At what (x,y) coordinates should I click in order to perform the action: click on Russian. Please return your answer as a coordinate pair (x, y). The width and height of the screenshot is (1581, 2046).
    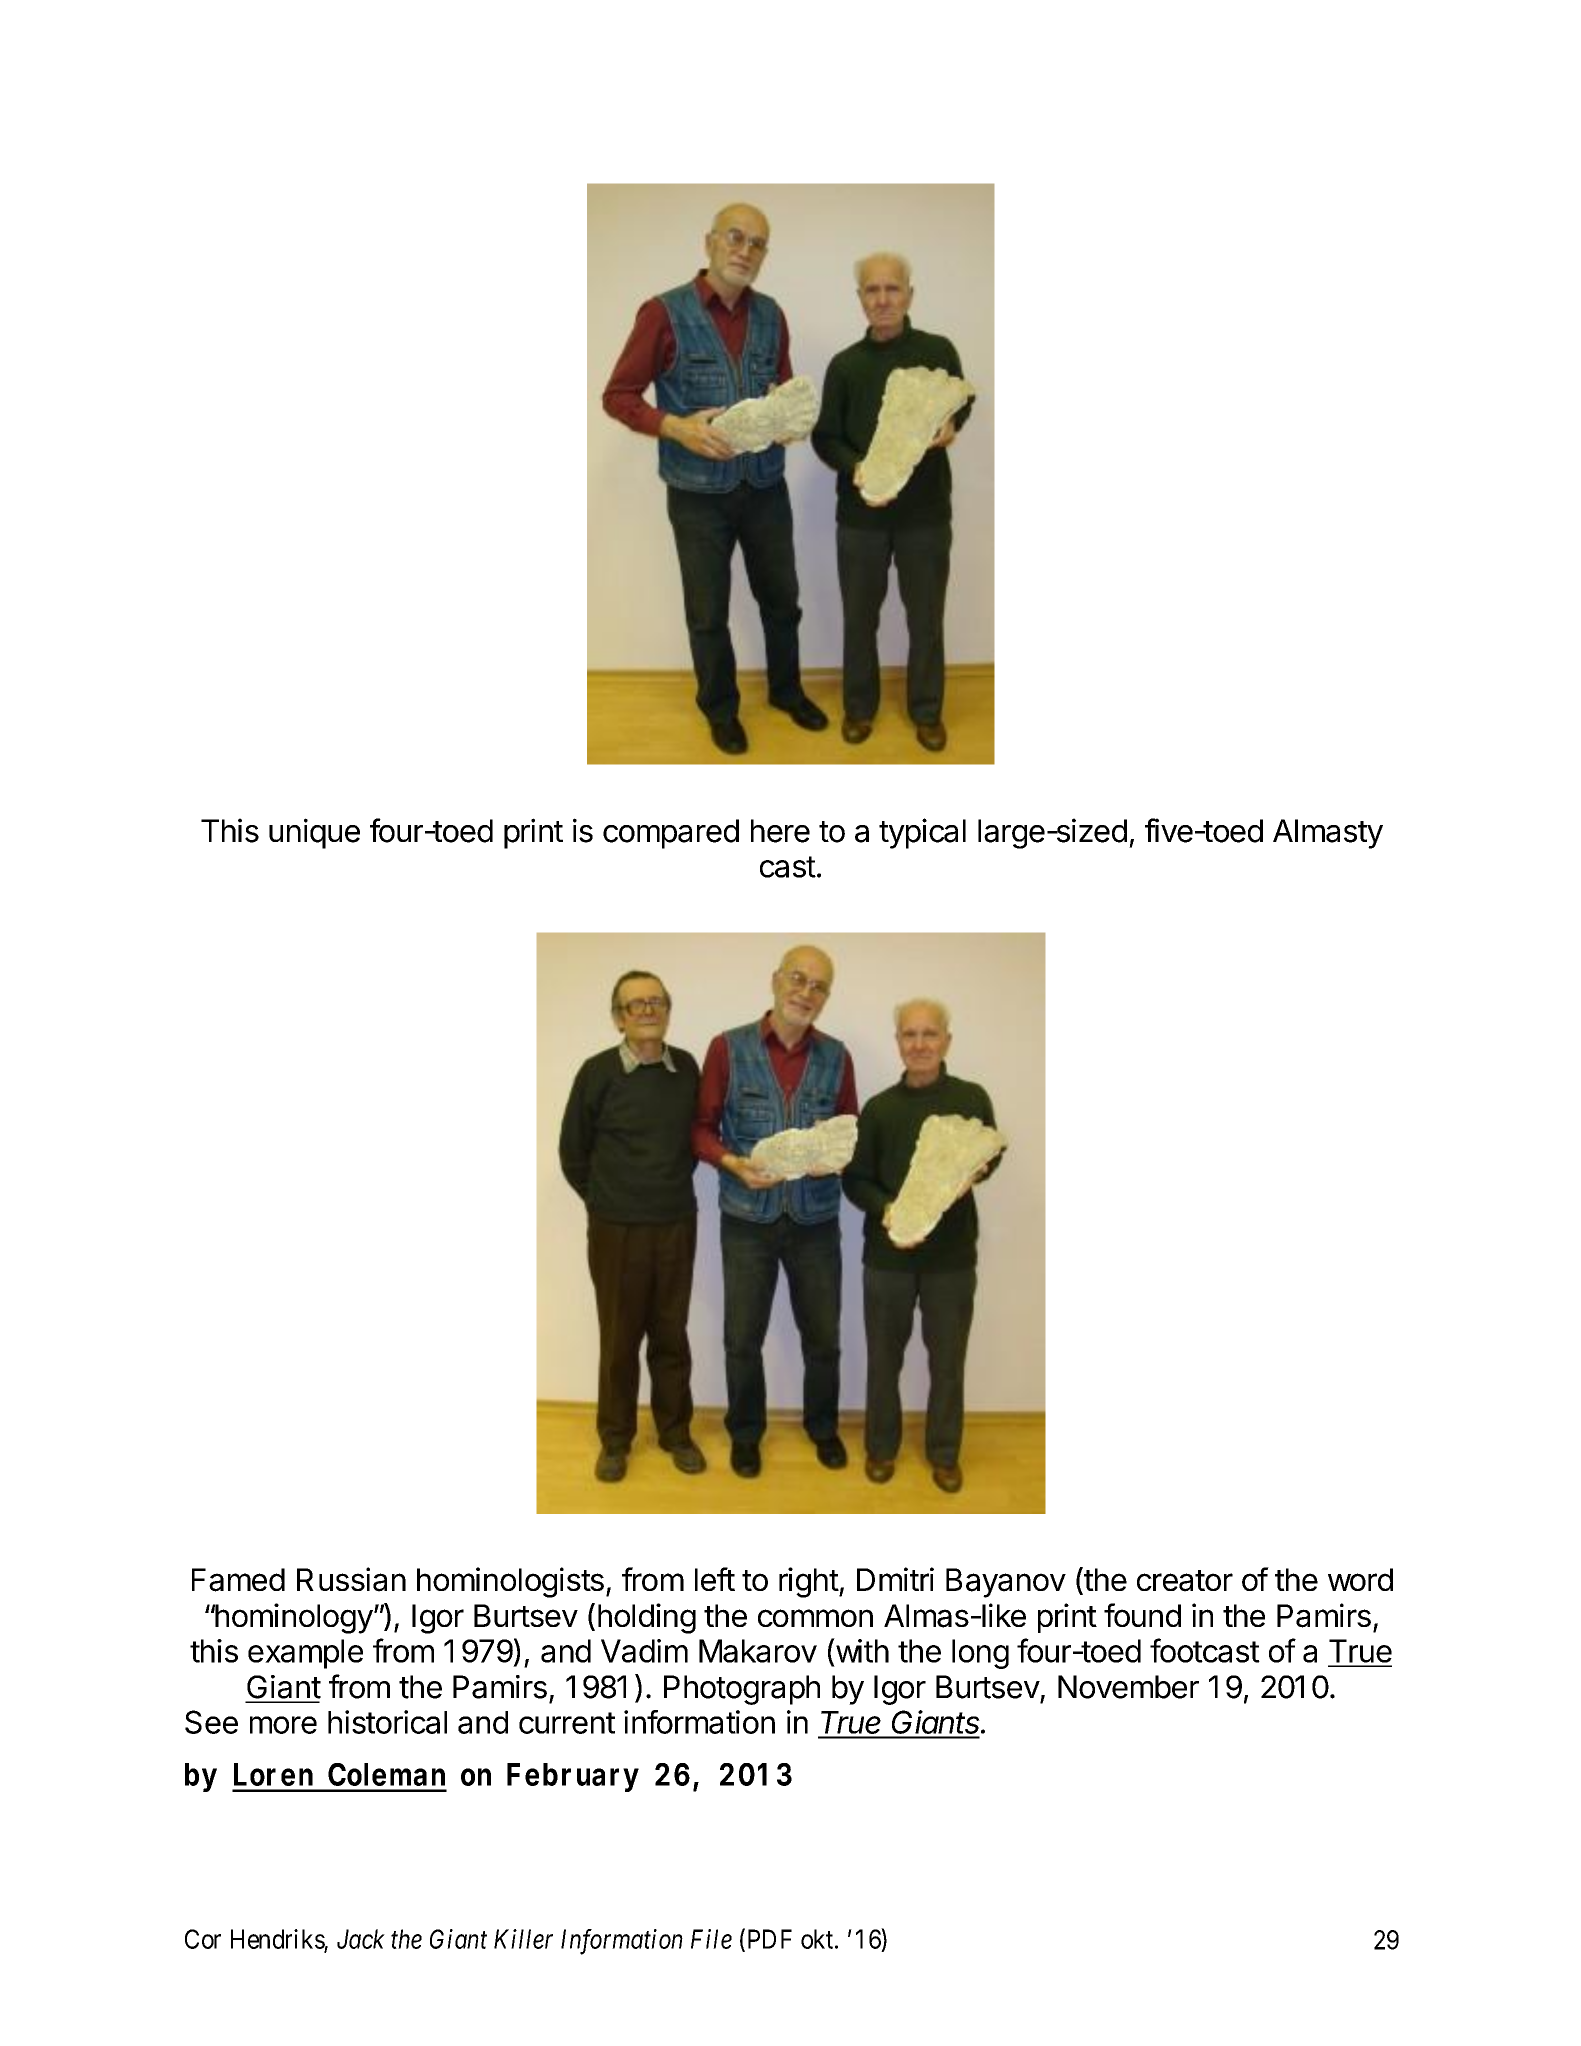
    Looking at the image, I should click on (351, 1579).
